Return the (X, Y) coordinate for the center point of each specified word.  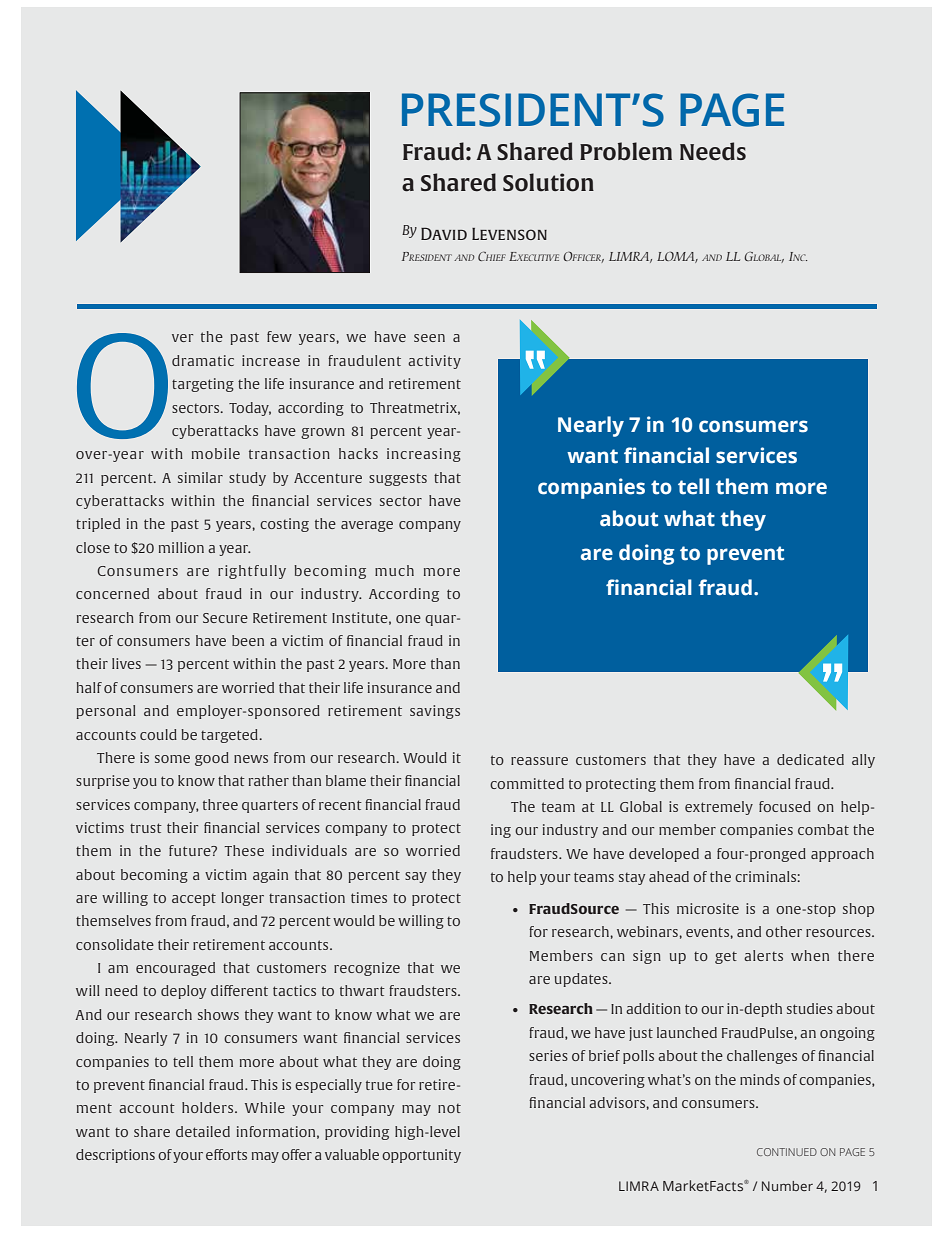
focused (785, 806)
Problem (626, 151)
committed (527, 783)
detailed (203, 1131)
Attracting (459, 151)
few (279, 336)
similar (200, 477)
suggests (398, 480)
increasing (424, 455)
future (191, 850)
